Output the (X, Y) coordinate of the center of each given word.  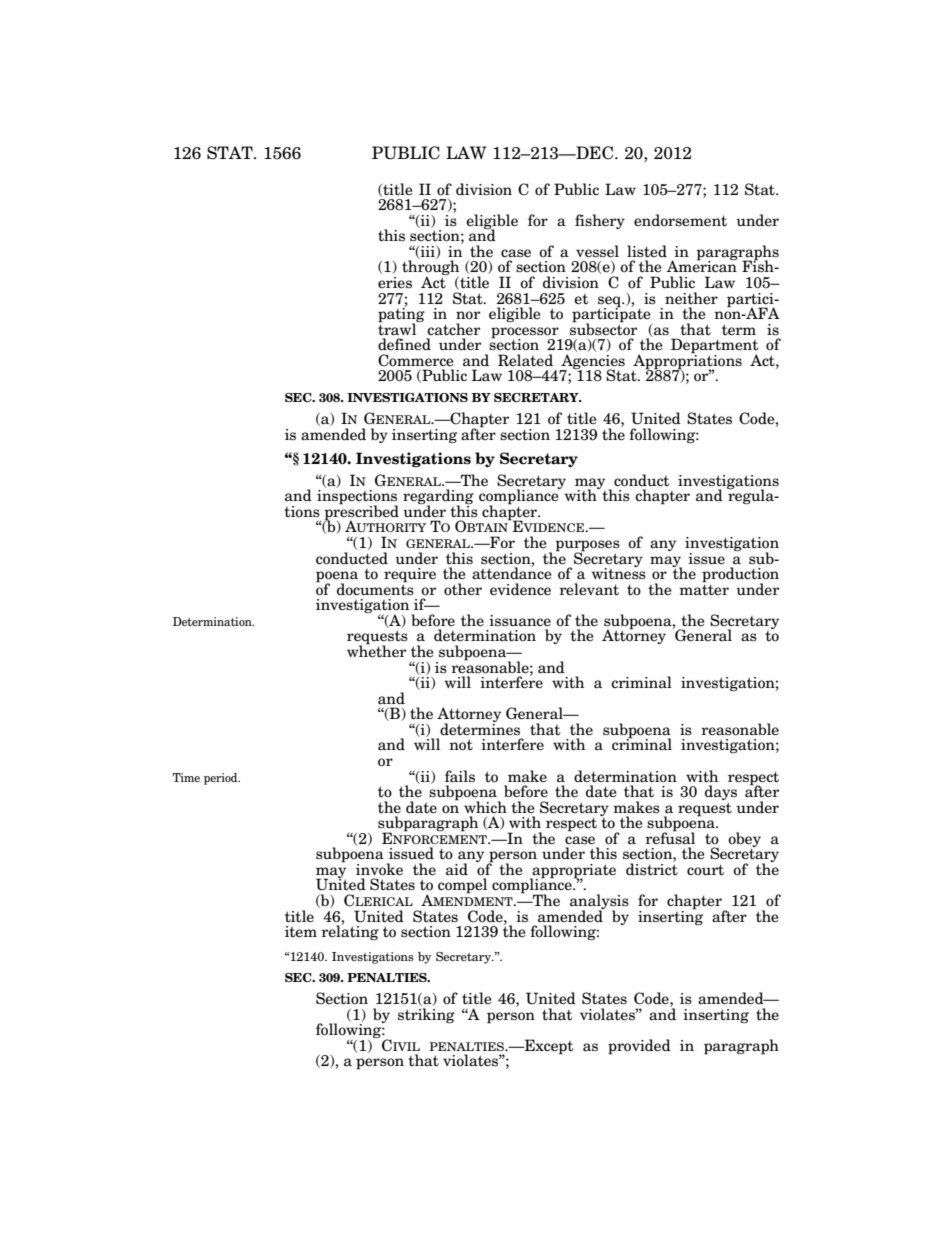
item (301, 932)
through (430, 269)
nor (468, 315)
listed (647, 251)
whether (376, 650)
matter (704, 589)
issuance (520, 621)
